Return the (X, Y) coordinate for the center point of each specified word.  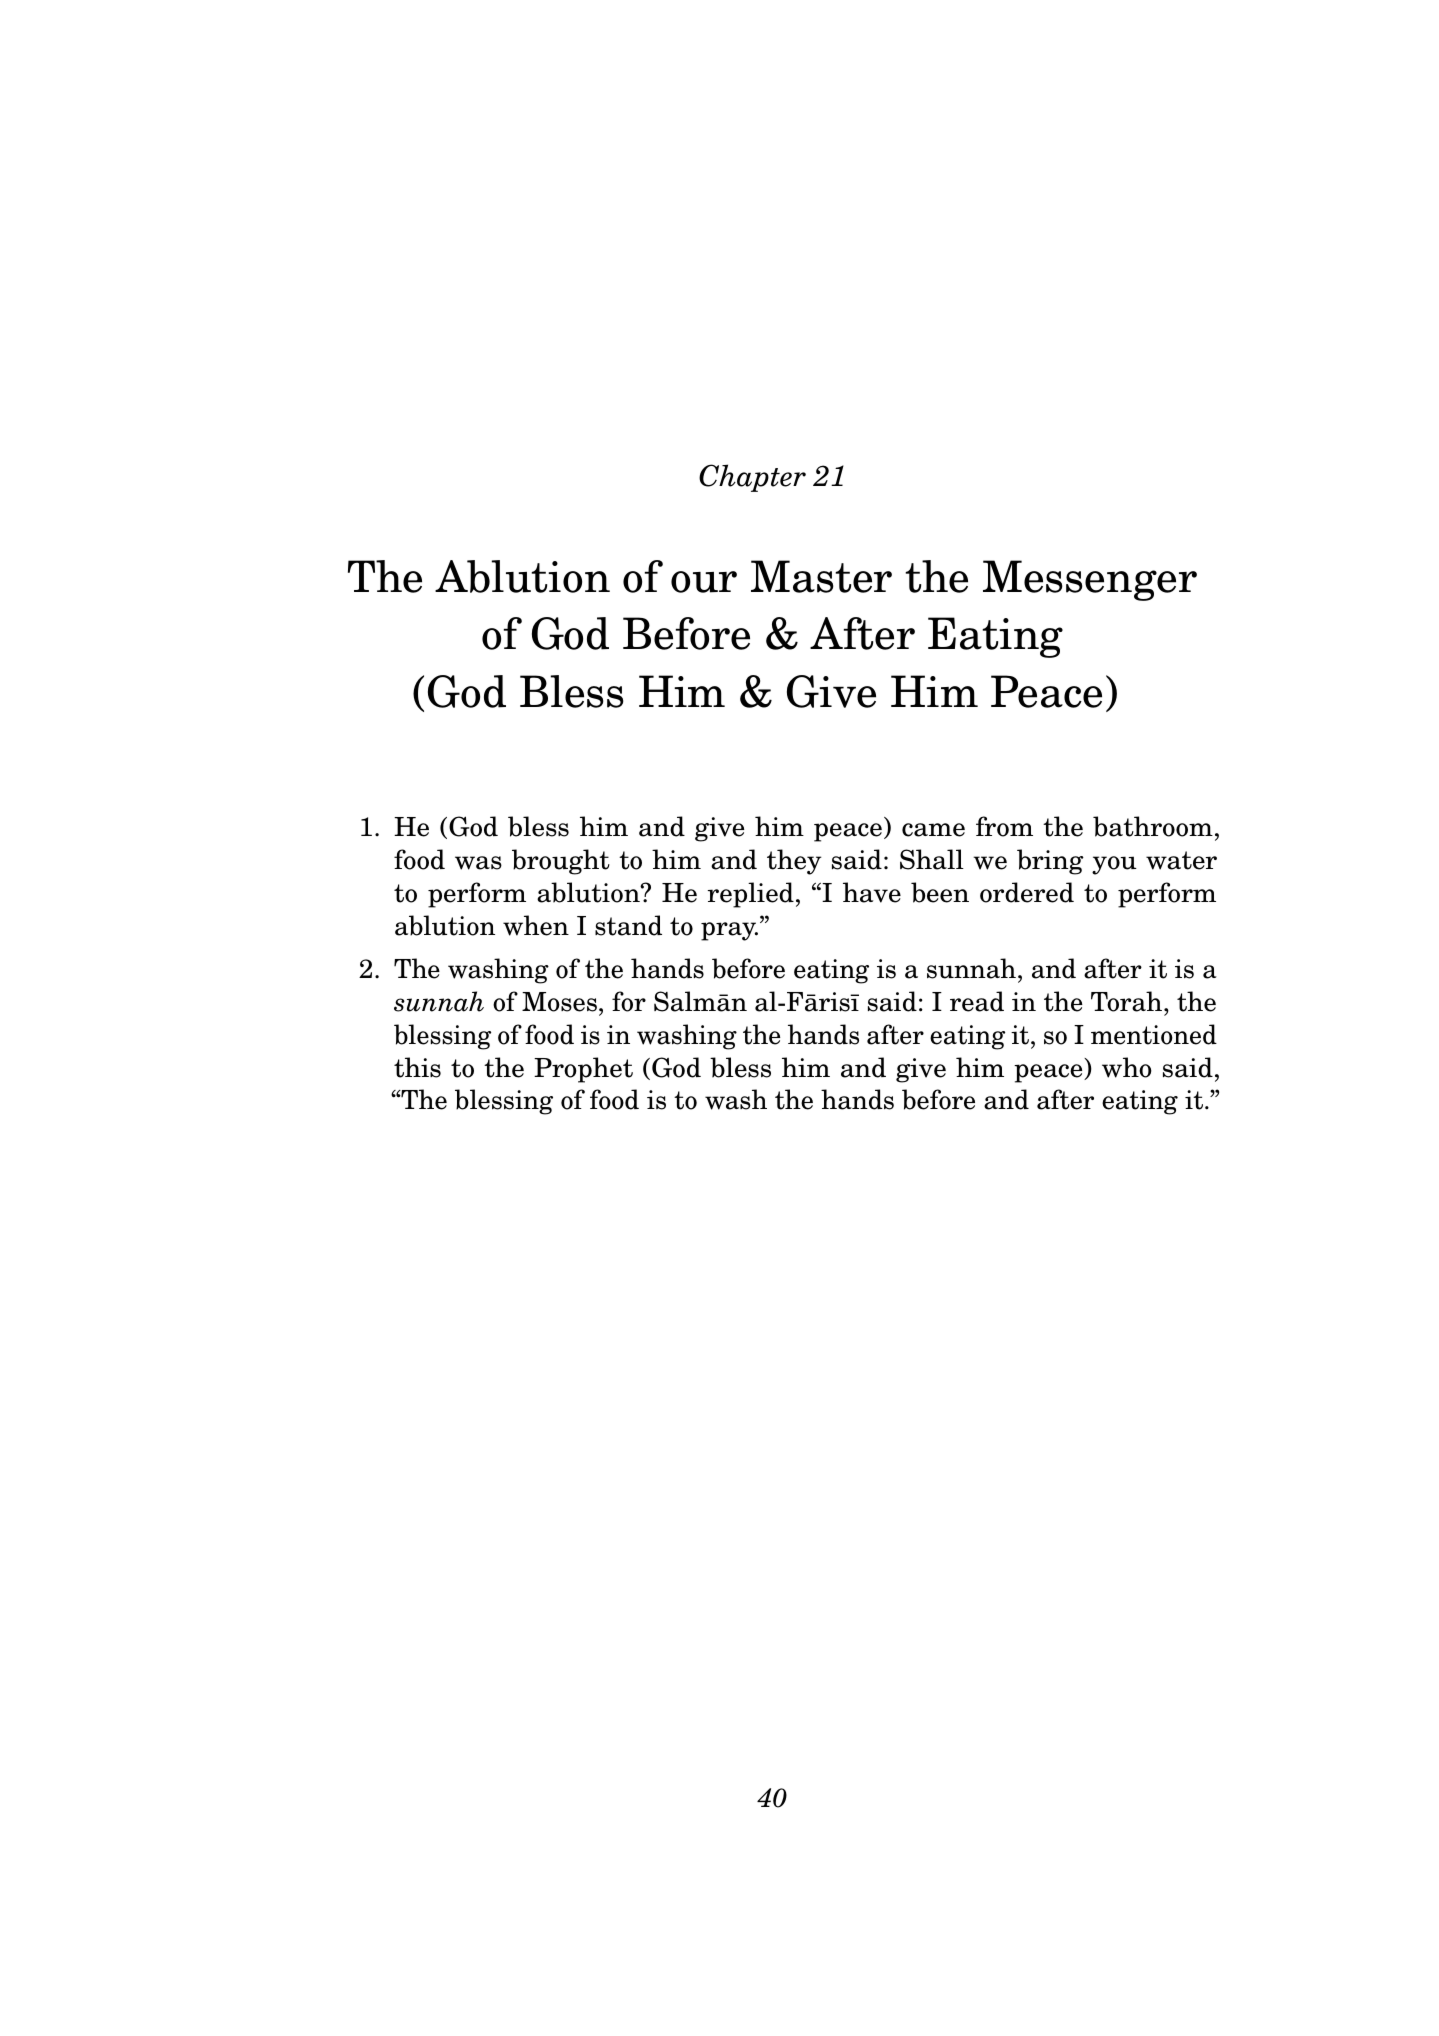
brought (561, 862)
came (933, 830)
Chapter (752, 478)
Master (821, 576)
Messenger (1090, 580)
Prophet (583, 1070)
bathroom (1153, 826)
